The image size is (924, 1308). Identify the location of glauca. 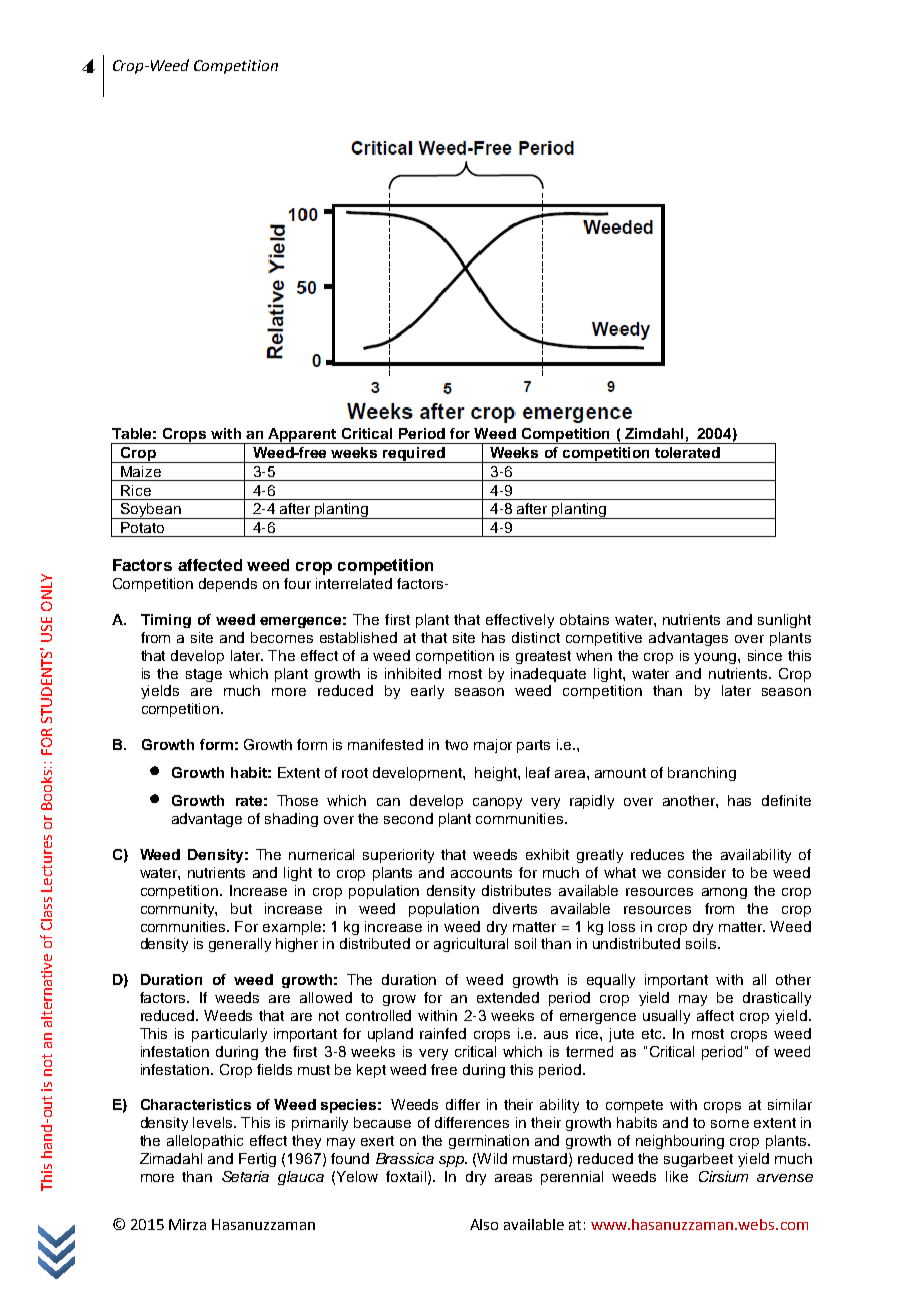
(301, 1178).
